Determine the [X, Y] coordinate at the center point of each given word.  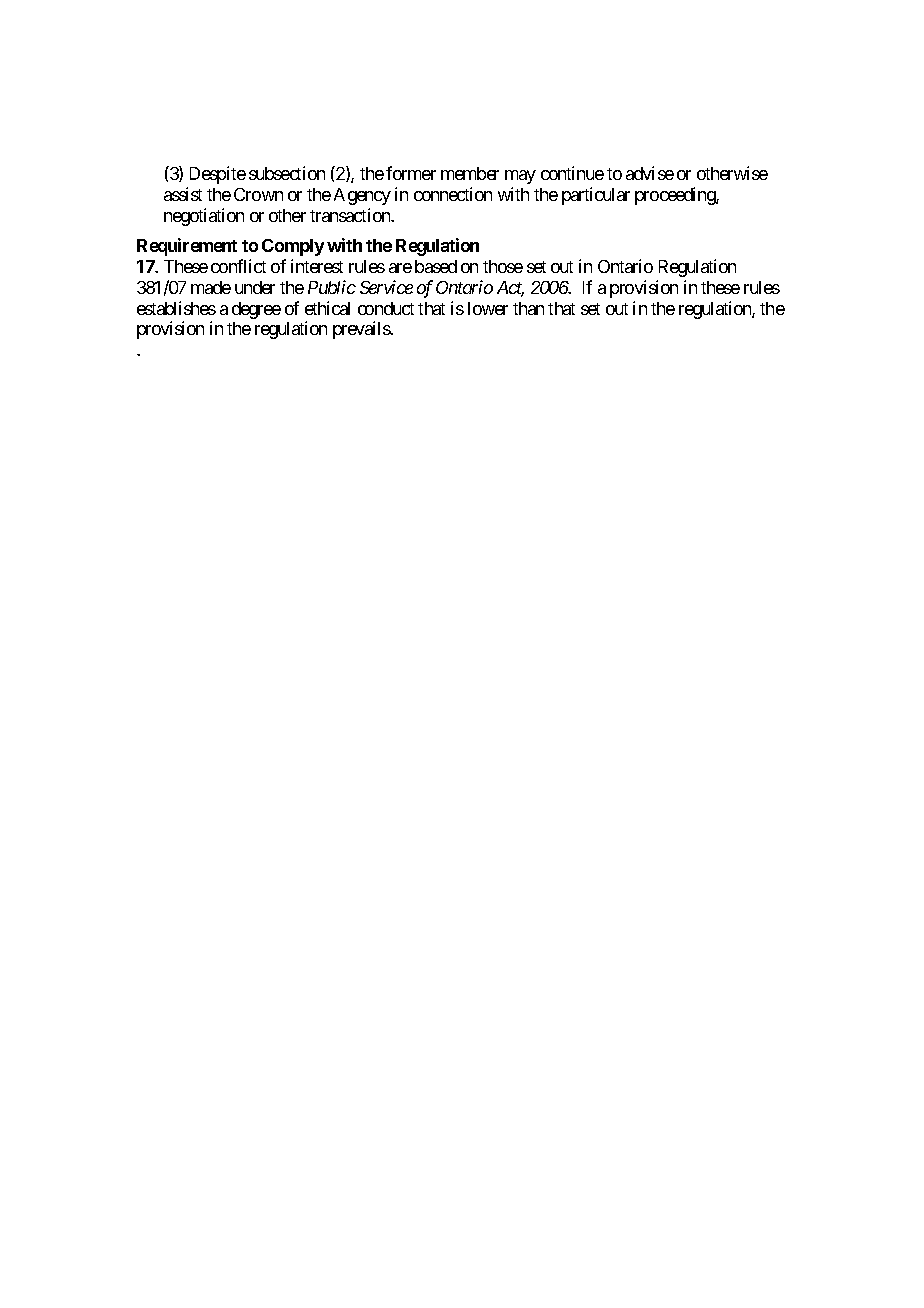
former [411, 173]
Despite [218, 175]
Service [386, 287]
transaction [351, 215]
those [503, 266]
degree [256, 310]
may [520, 177]
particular [596, 196]
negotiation [204, 217]
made [211, 287]
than [528, 308]
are [400, 268]
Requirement [187, 247]
